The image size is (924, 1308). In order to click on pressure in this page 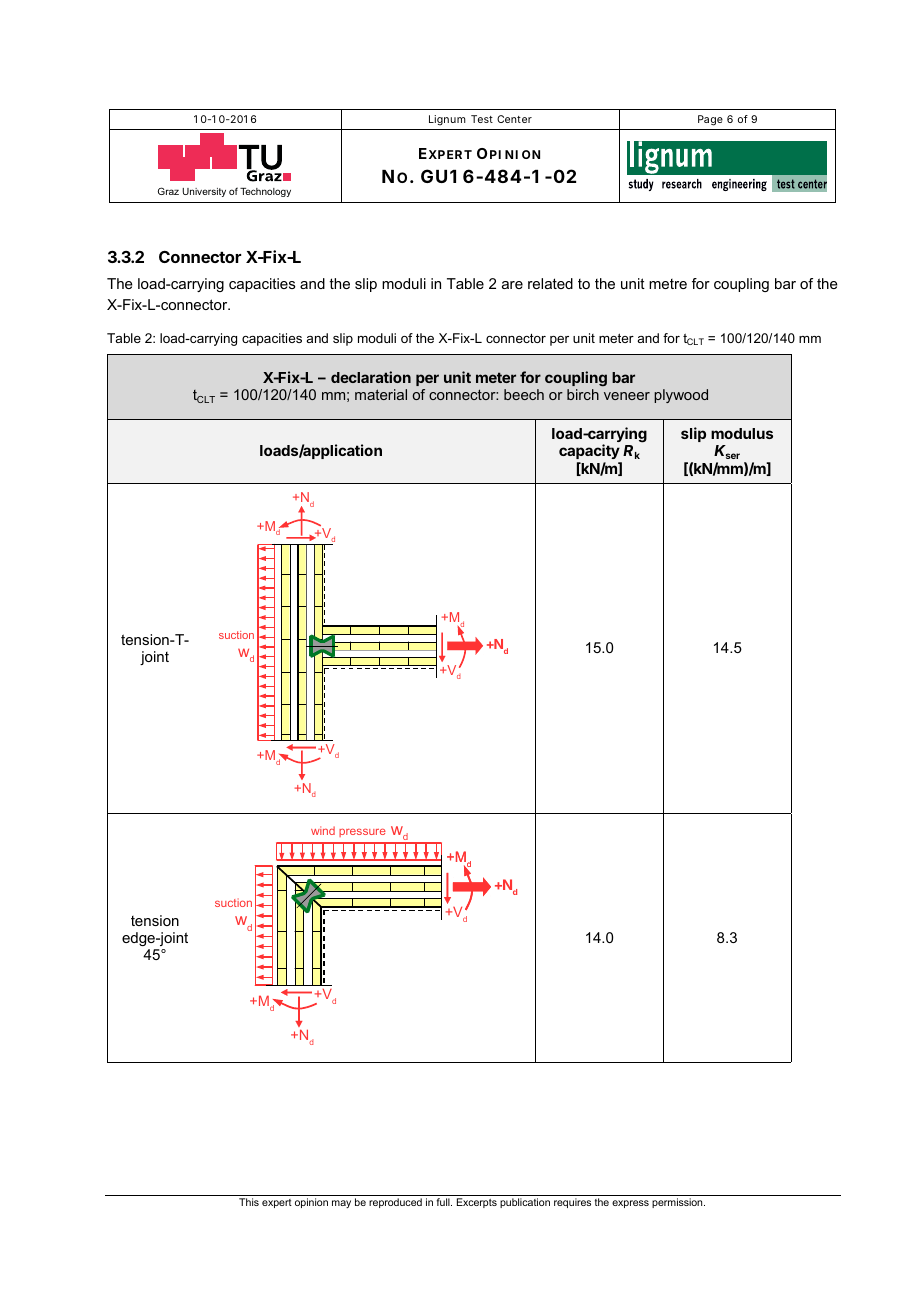, I will do `click(362, 832)`.
